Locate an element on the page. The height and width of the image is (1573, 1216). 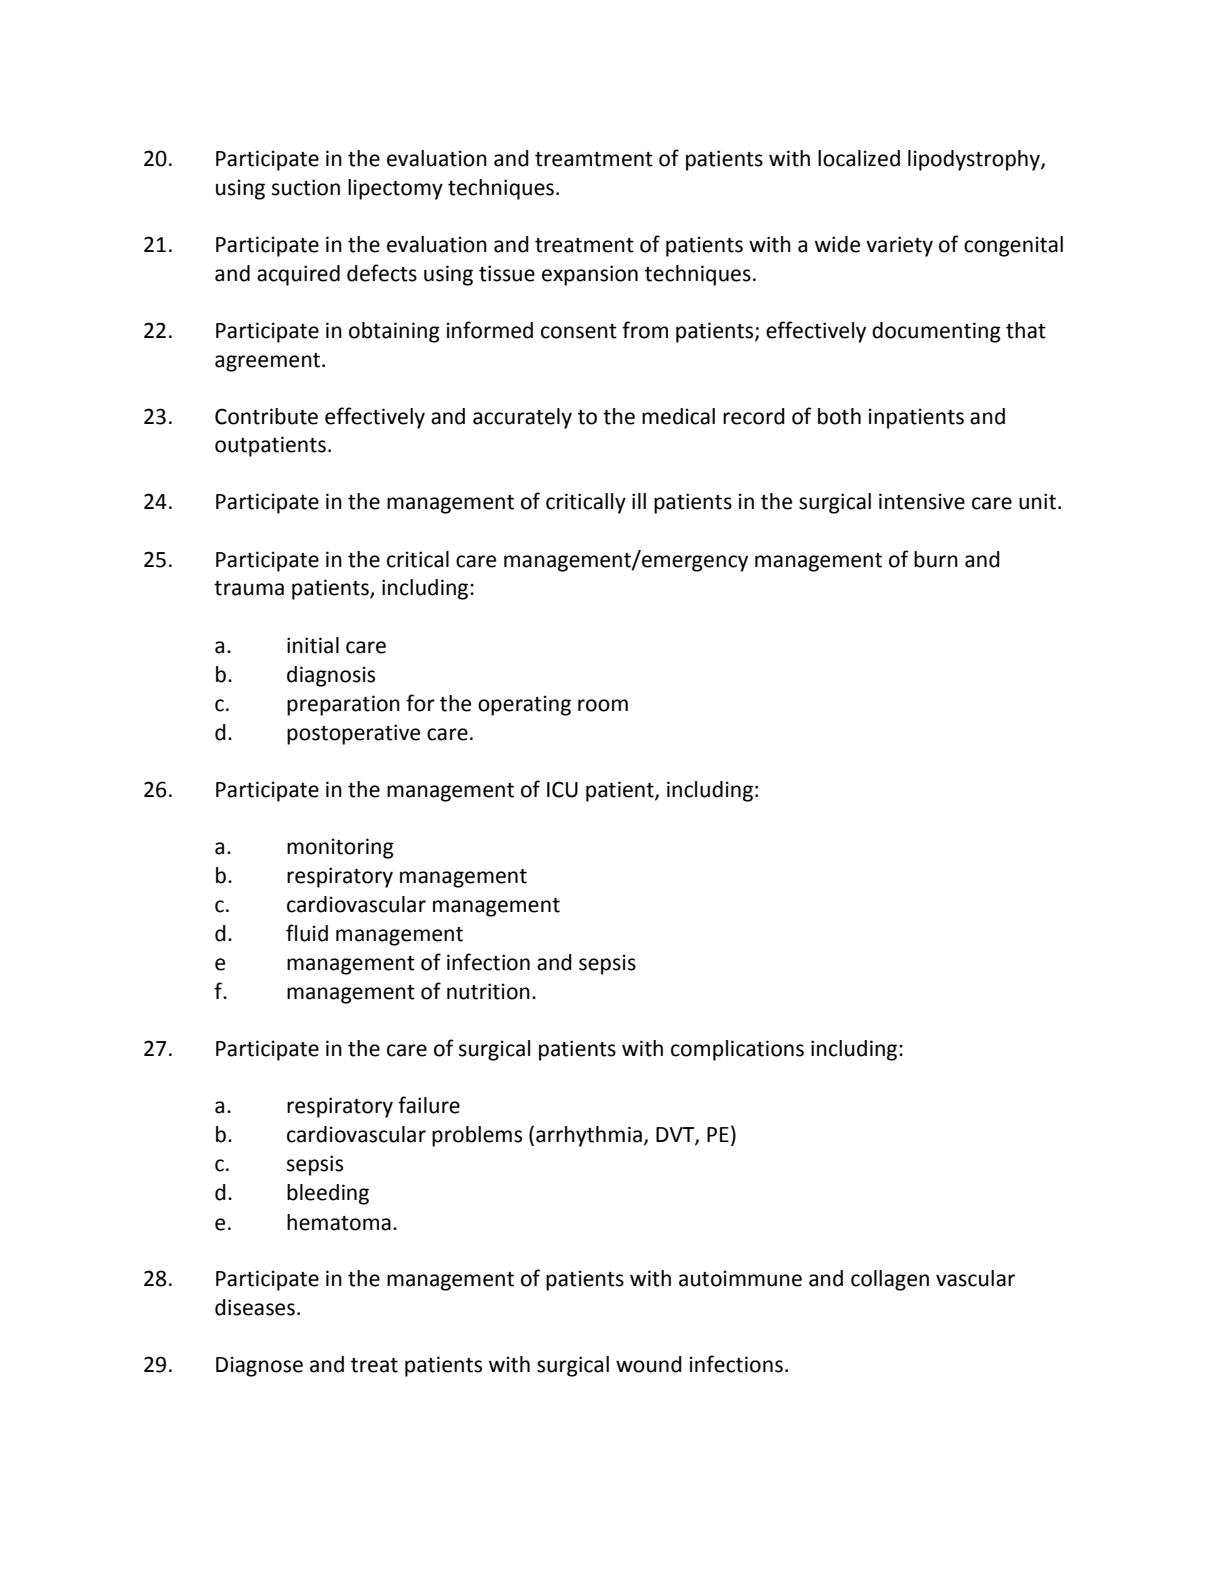
ill is located at coordinates (639, 501).
